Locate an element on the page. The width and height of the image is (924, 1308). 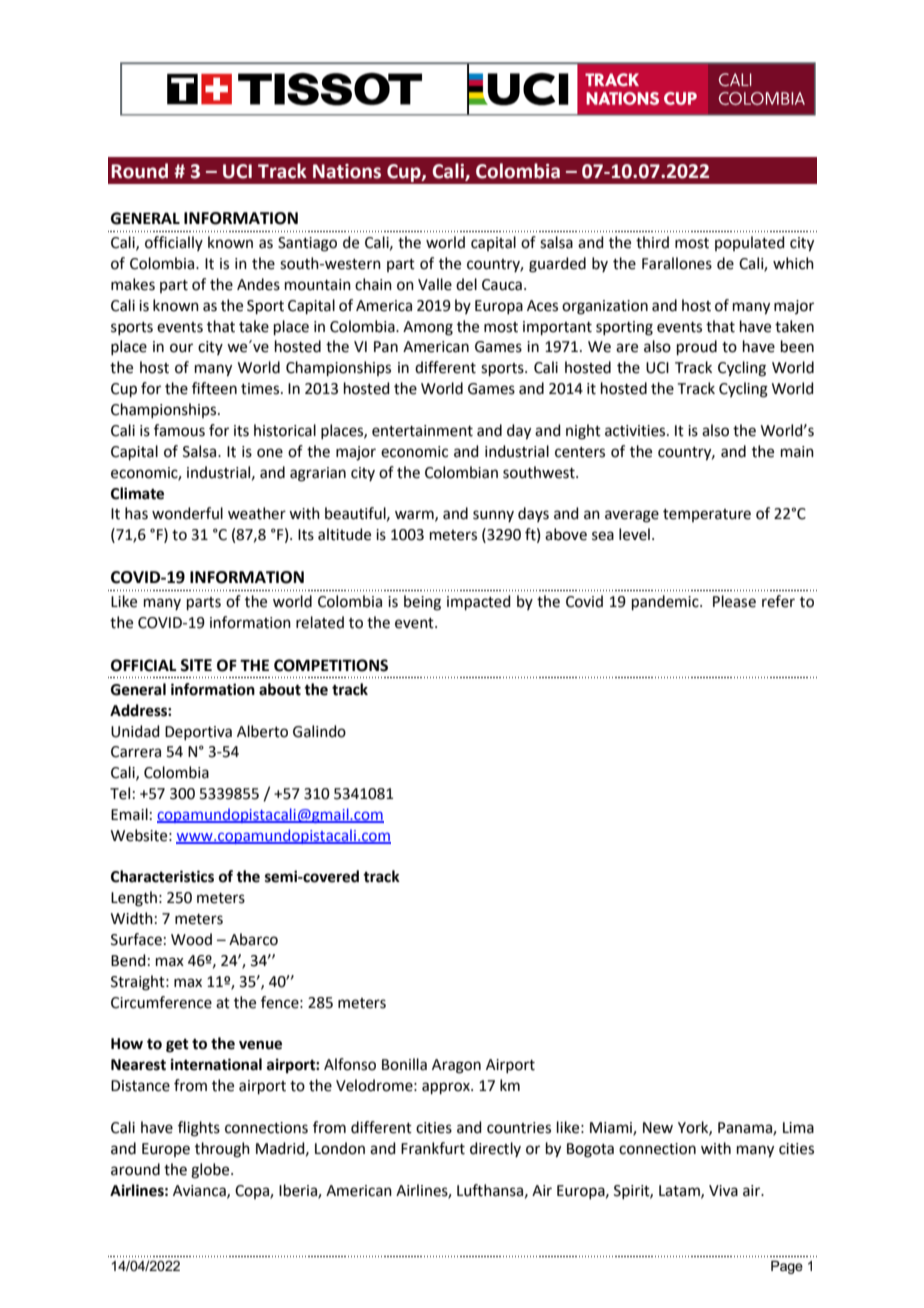
Aragon is located at coordinates (456, 1066).
